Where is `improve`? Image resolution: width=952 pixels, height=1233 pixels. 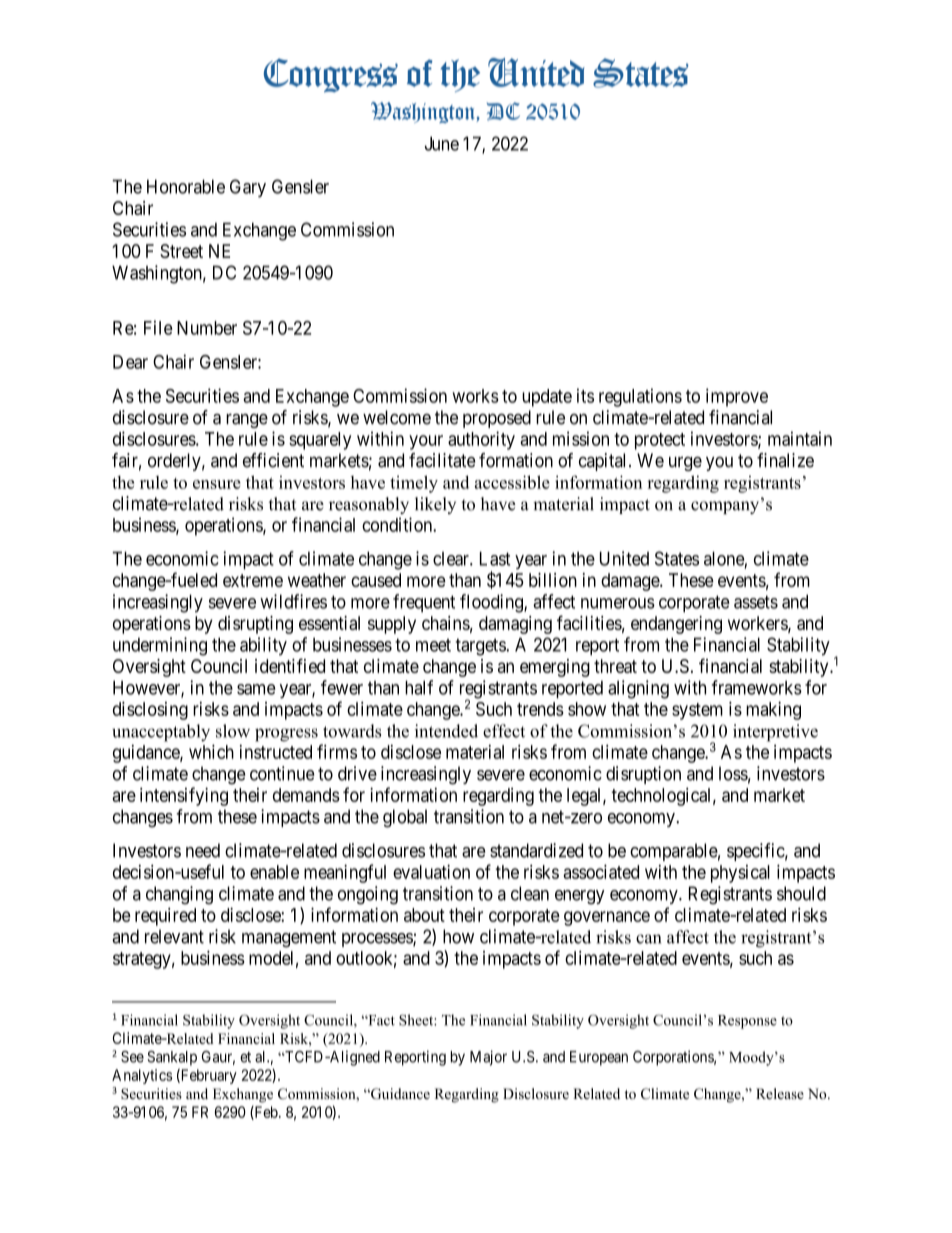 improve is located at coordinates (737, 397).
